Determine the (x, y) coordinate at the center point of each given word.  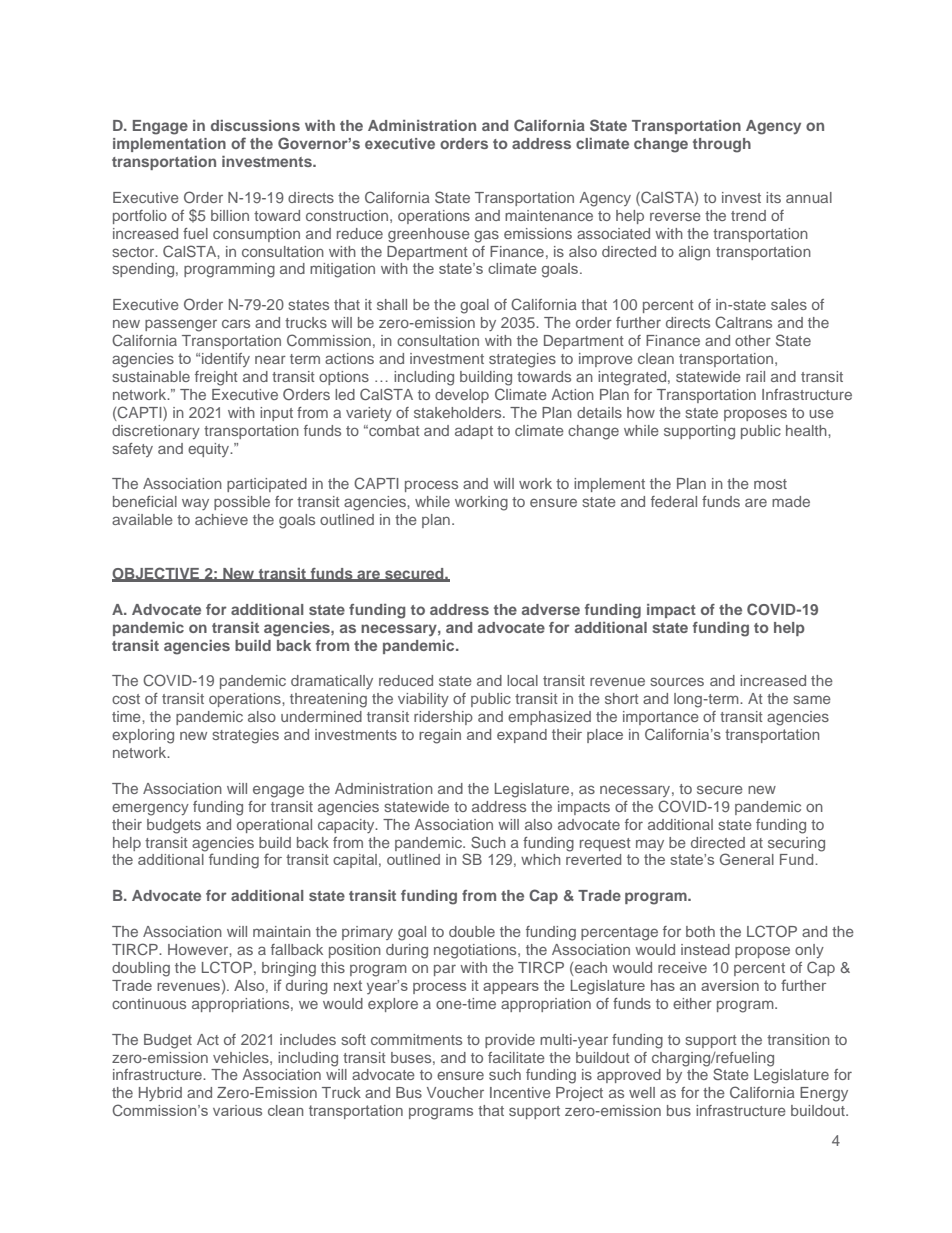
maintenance (549, 215)
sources (677, 681)
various (237, 1110)
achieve (221, 519)
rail (755, 376)
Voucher (455, 1092)
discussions (255, 125)
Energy (824, 1094)
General (747, 859)
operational (274, 826)
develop (462, 396)
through (722, 145)
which (541, 859)
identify (226, 360)
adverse (551, 609)
